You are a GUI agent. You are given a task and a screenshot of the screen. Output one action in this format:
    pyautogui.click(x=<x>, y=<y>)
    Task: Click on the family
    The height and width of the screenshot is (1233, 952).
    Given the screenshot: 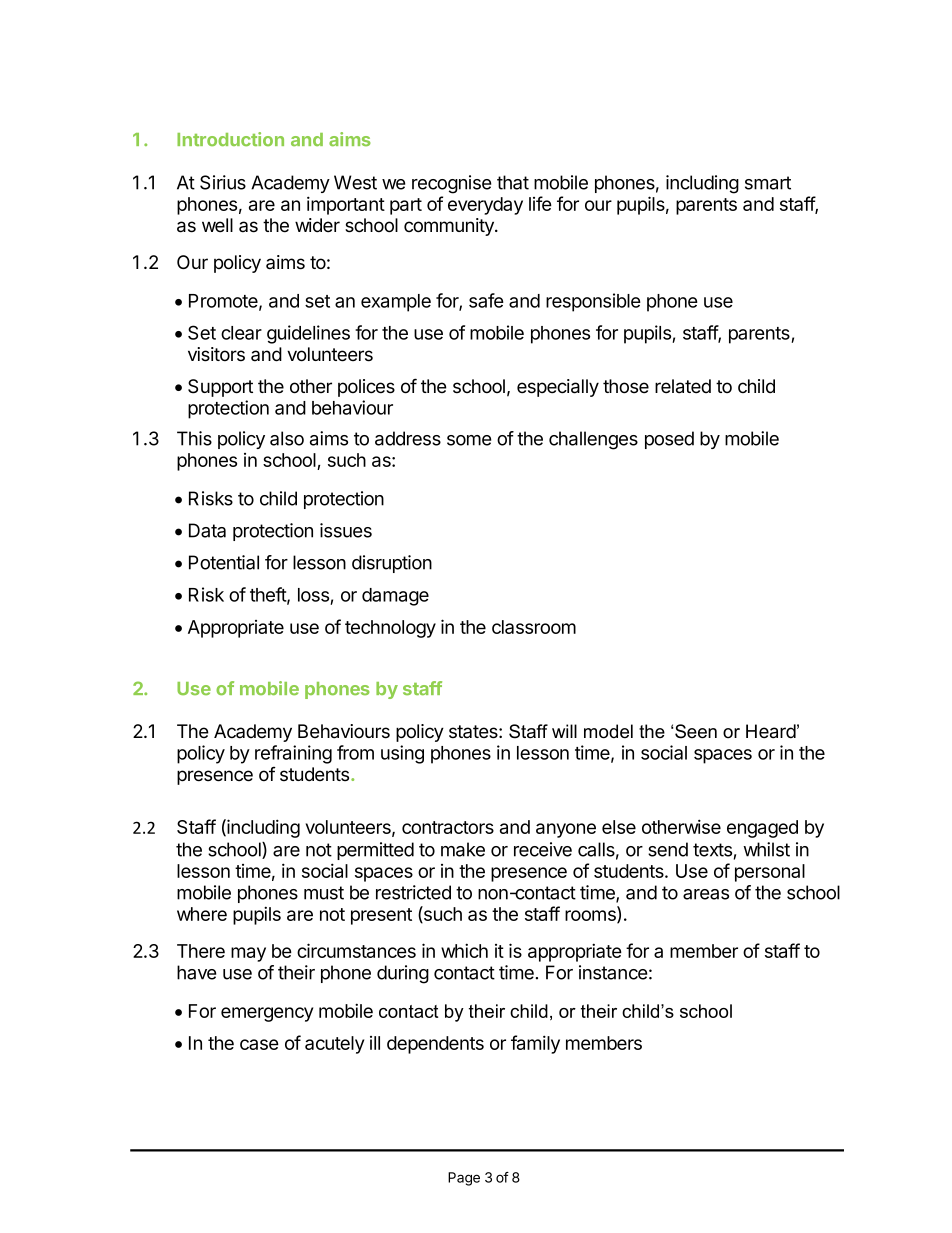 What is the action you would take?
    pyautogui.click(x=535, y=1044)
